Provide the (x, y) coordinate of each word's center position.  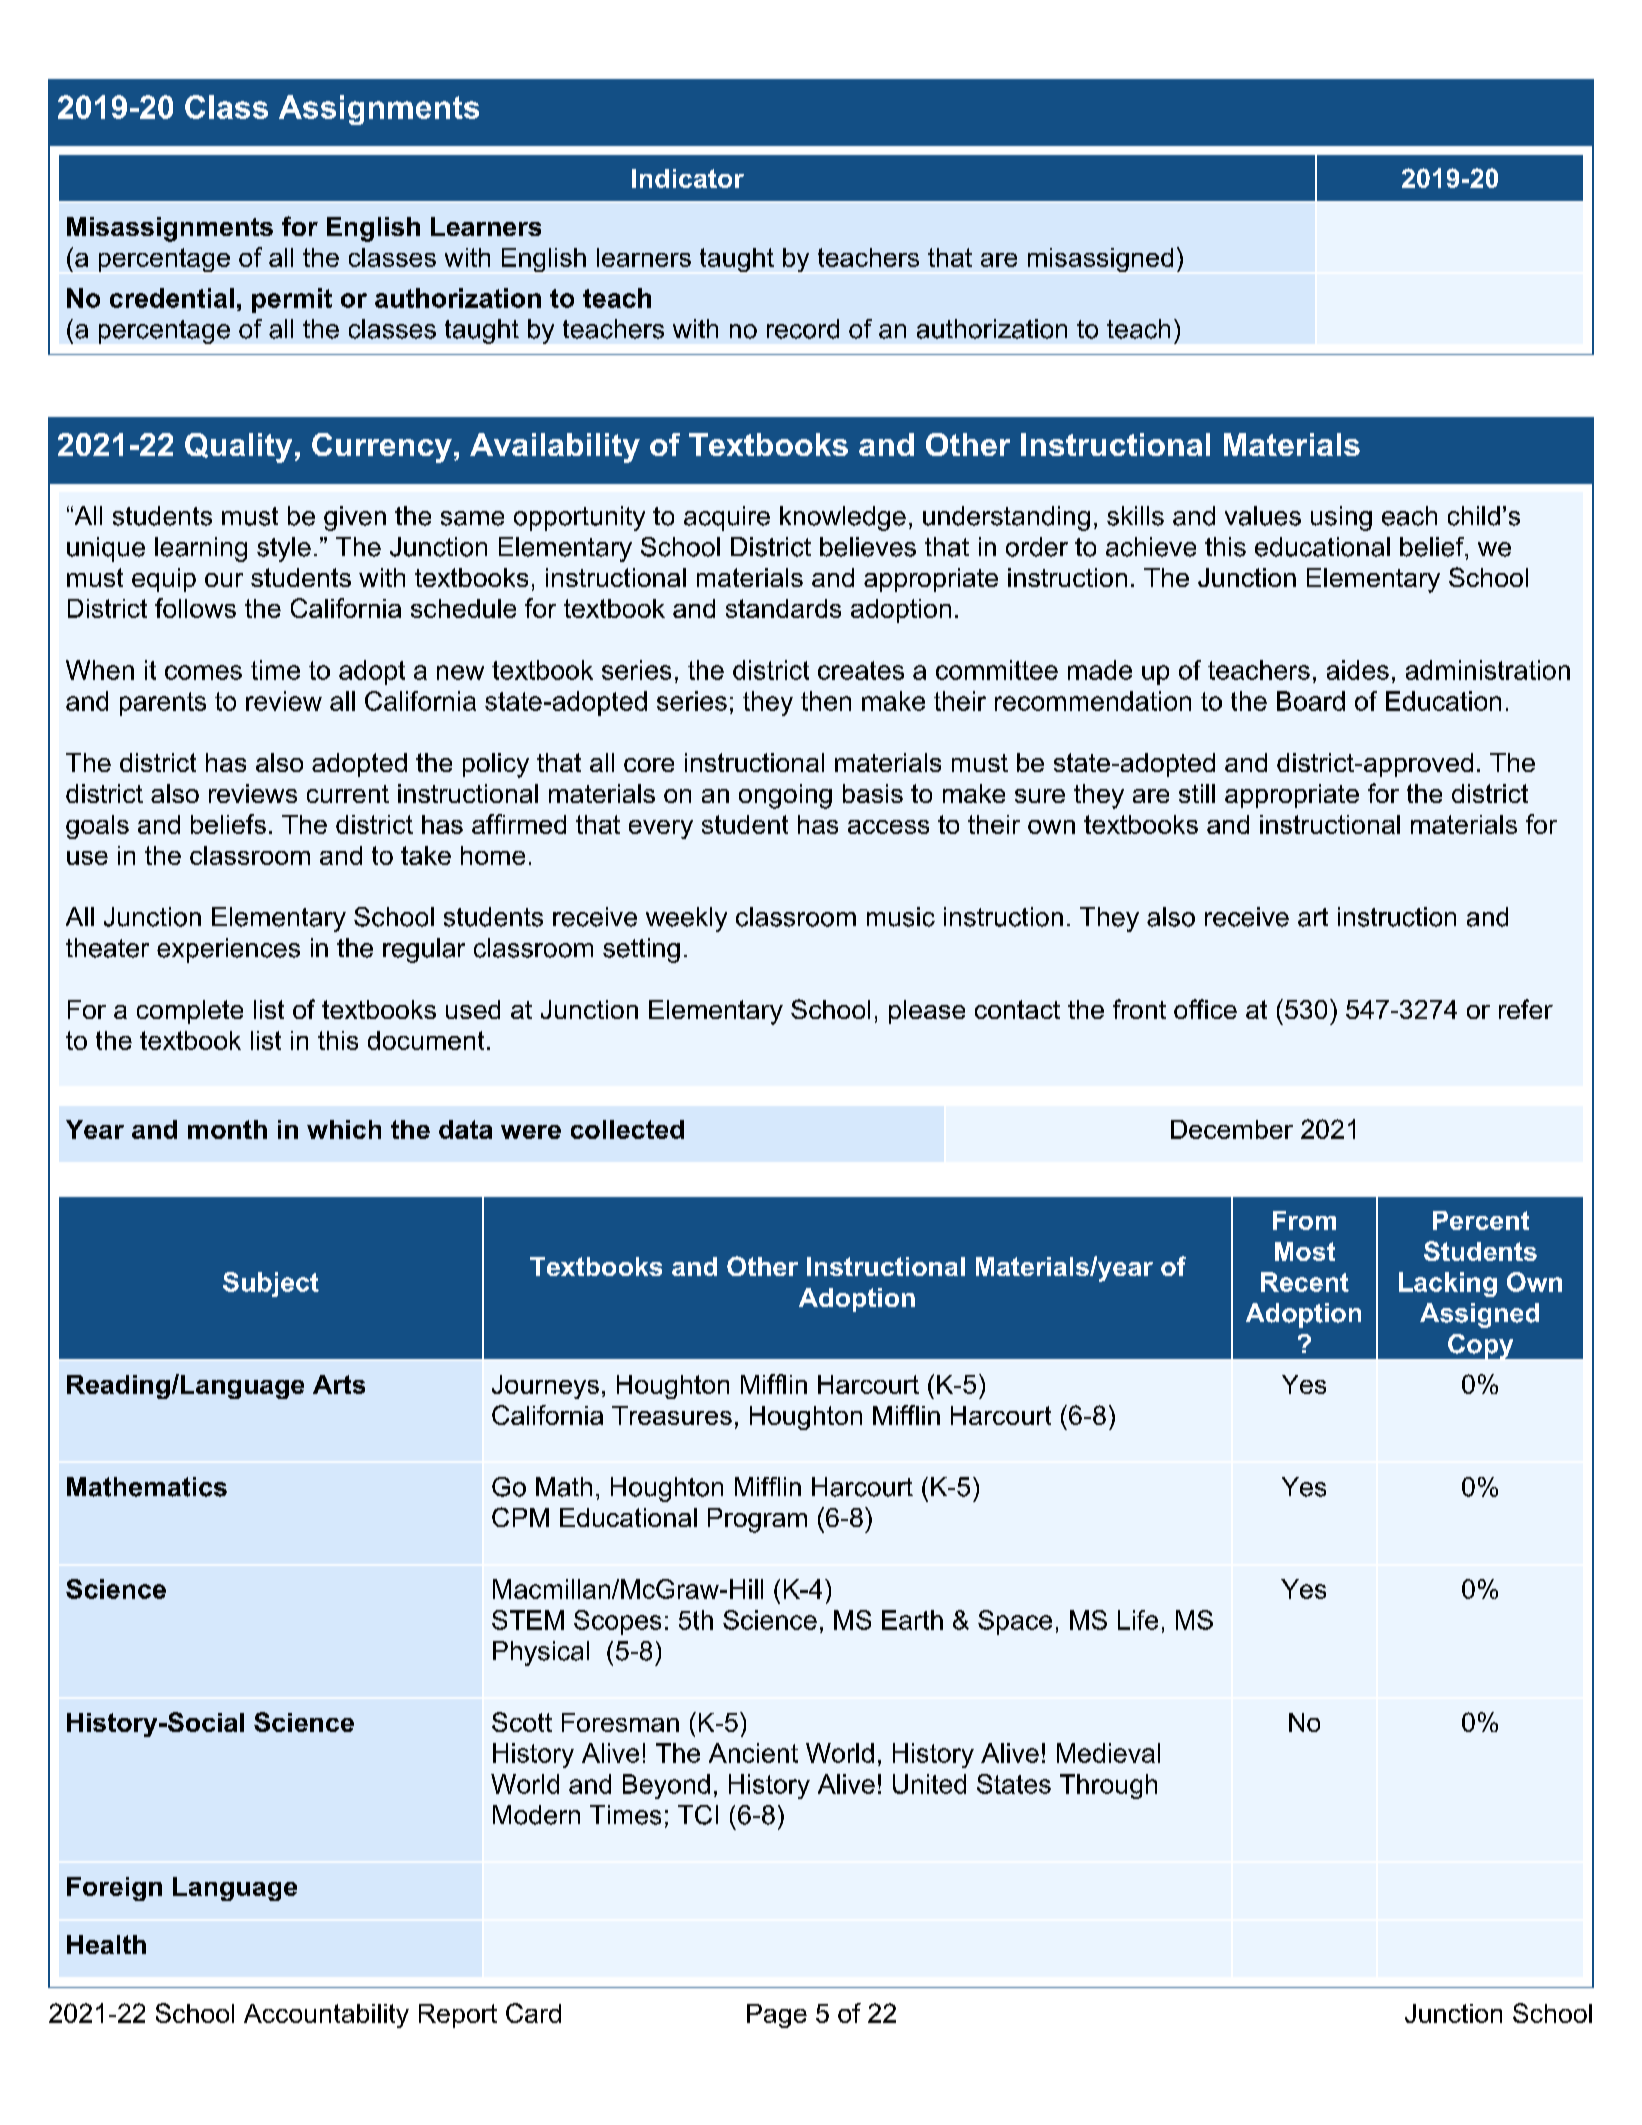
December (1232, 1129)
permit (292, 300)
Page (777, 2016)
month (227, 1129)
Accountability (326, 2016)
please (927, 1012)
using (1341, 518)
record (803, 329)
